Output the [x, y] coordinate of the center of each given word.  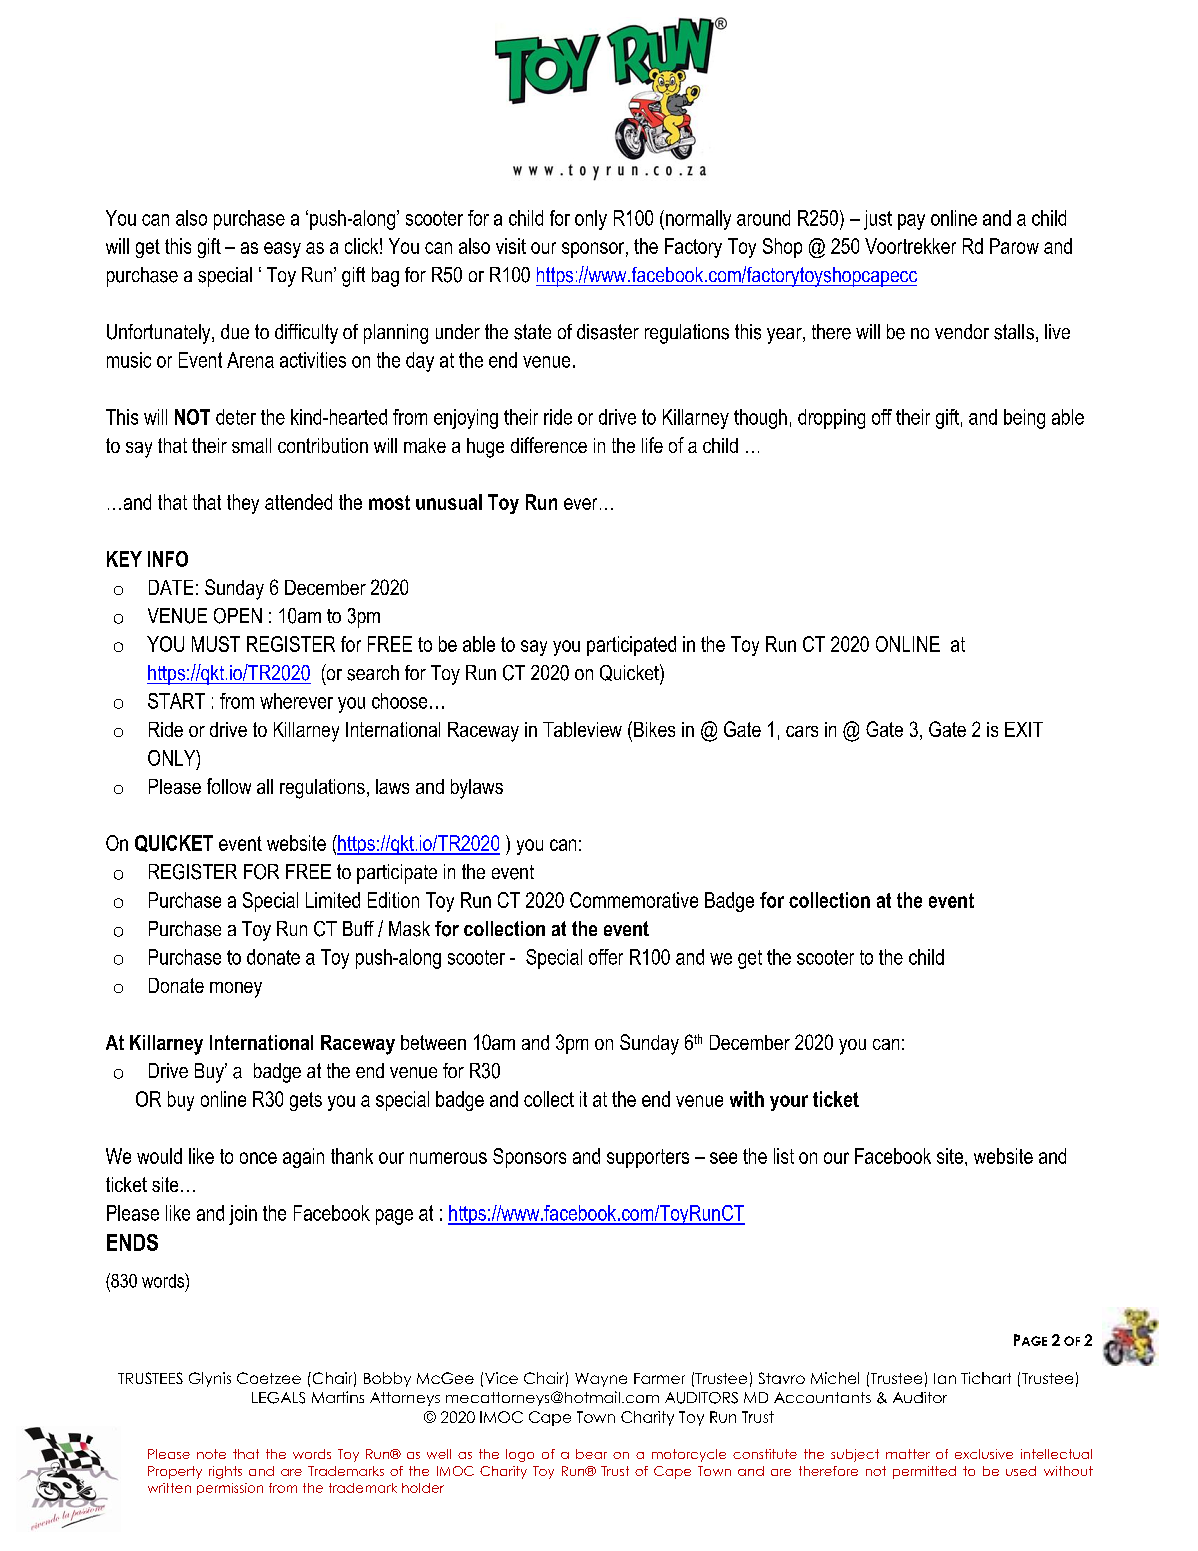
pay [911, 222]
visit [511, 246]
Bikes [654, 729]
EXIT [1024, 729]
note [211, 1454]
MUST [216, 644]
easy [282, 250]
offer [606, 957]
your [789, 1103]
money [236, 990]
